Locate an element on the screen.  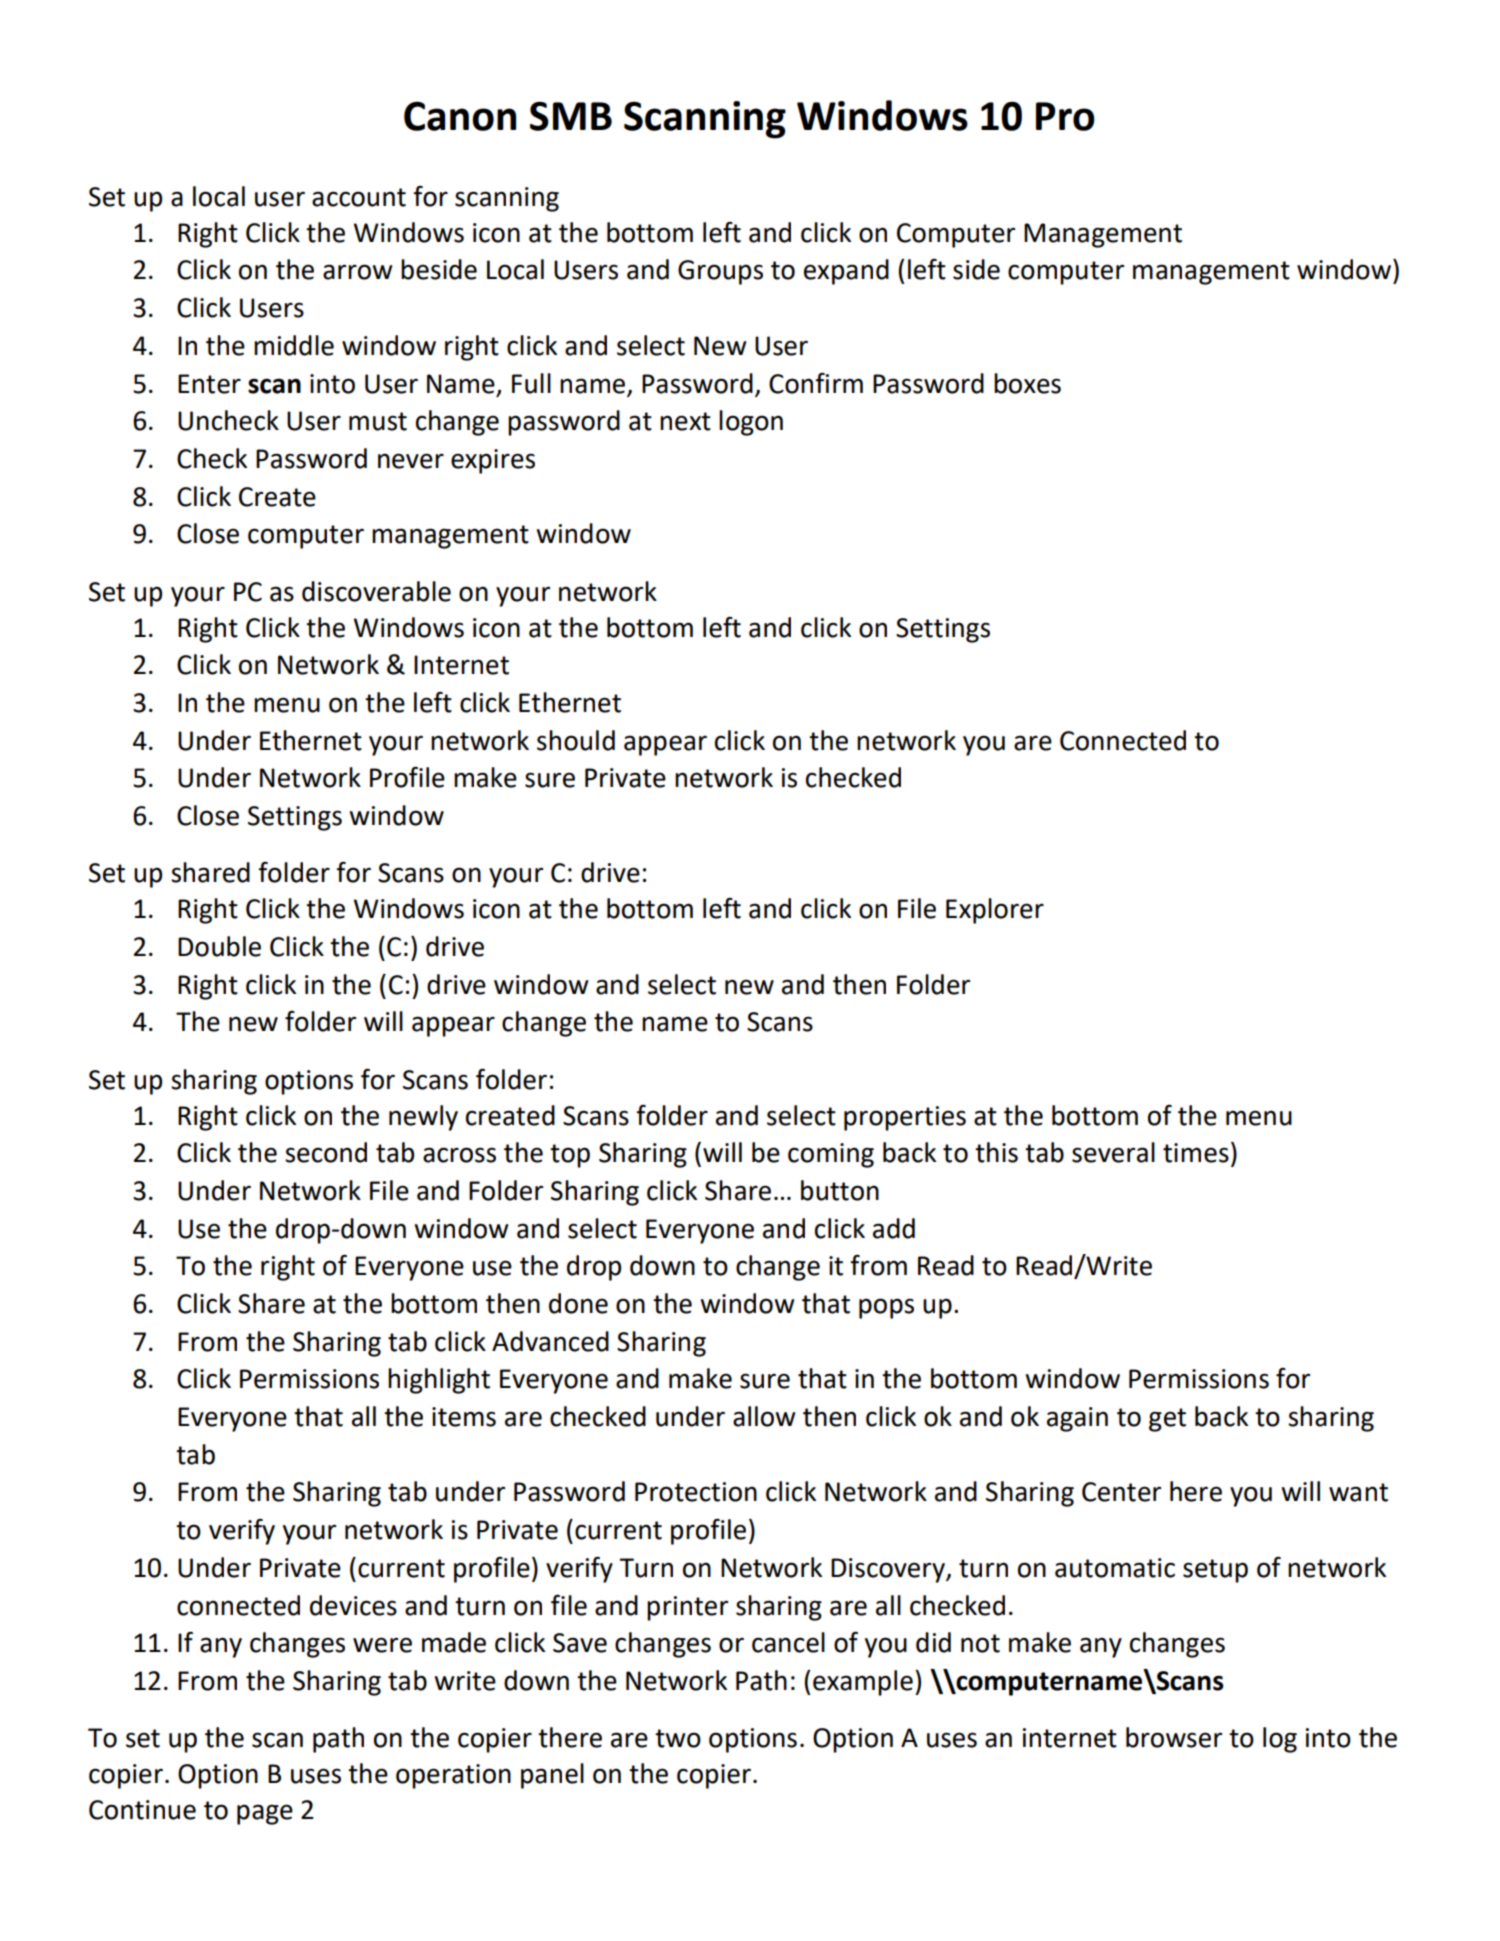
Double is located at coordinates (219, 946).
